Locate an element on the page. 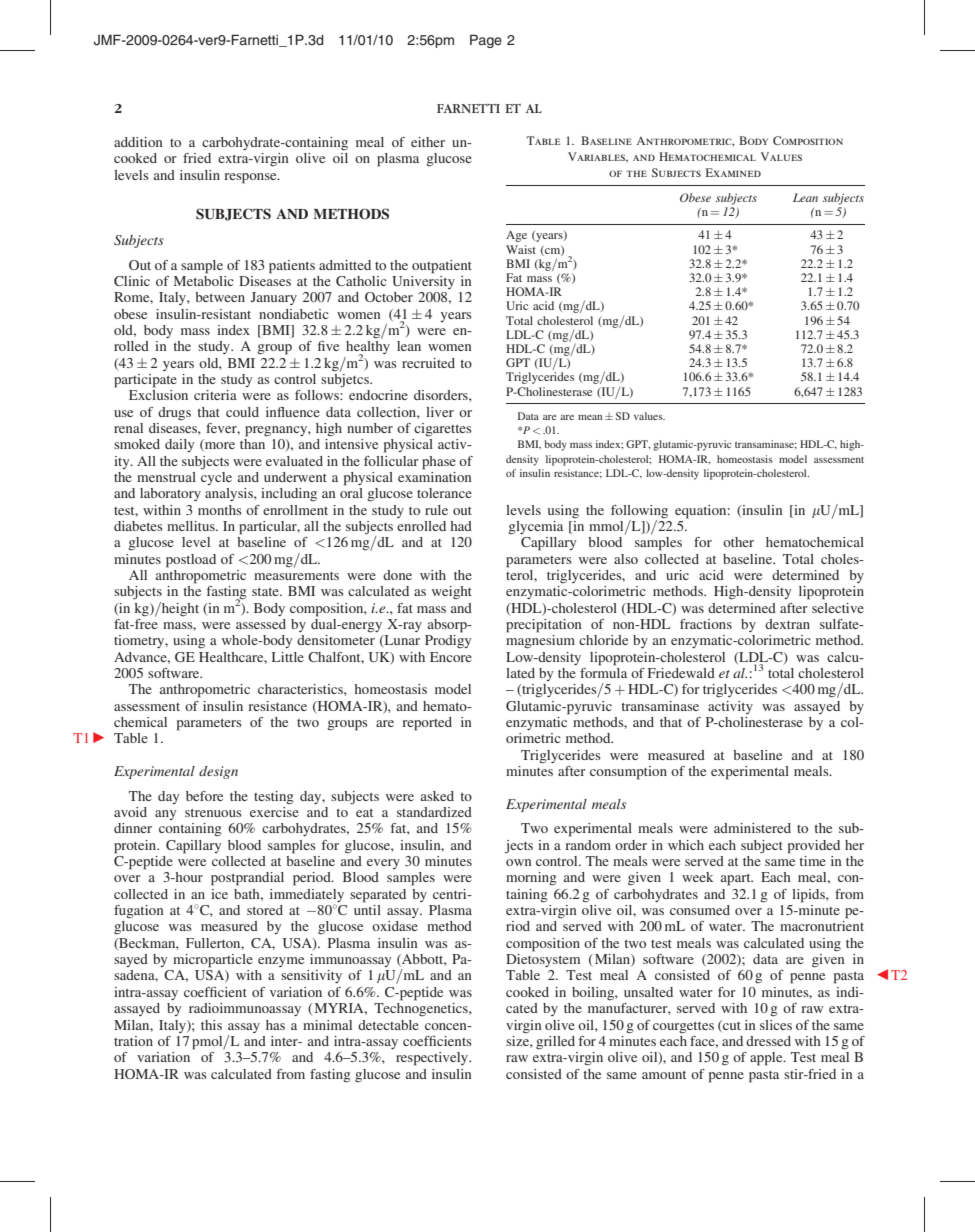 The height and width of the page is (1232, 975). addition is located at coordinates (138, 142).
